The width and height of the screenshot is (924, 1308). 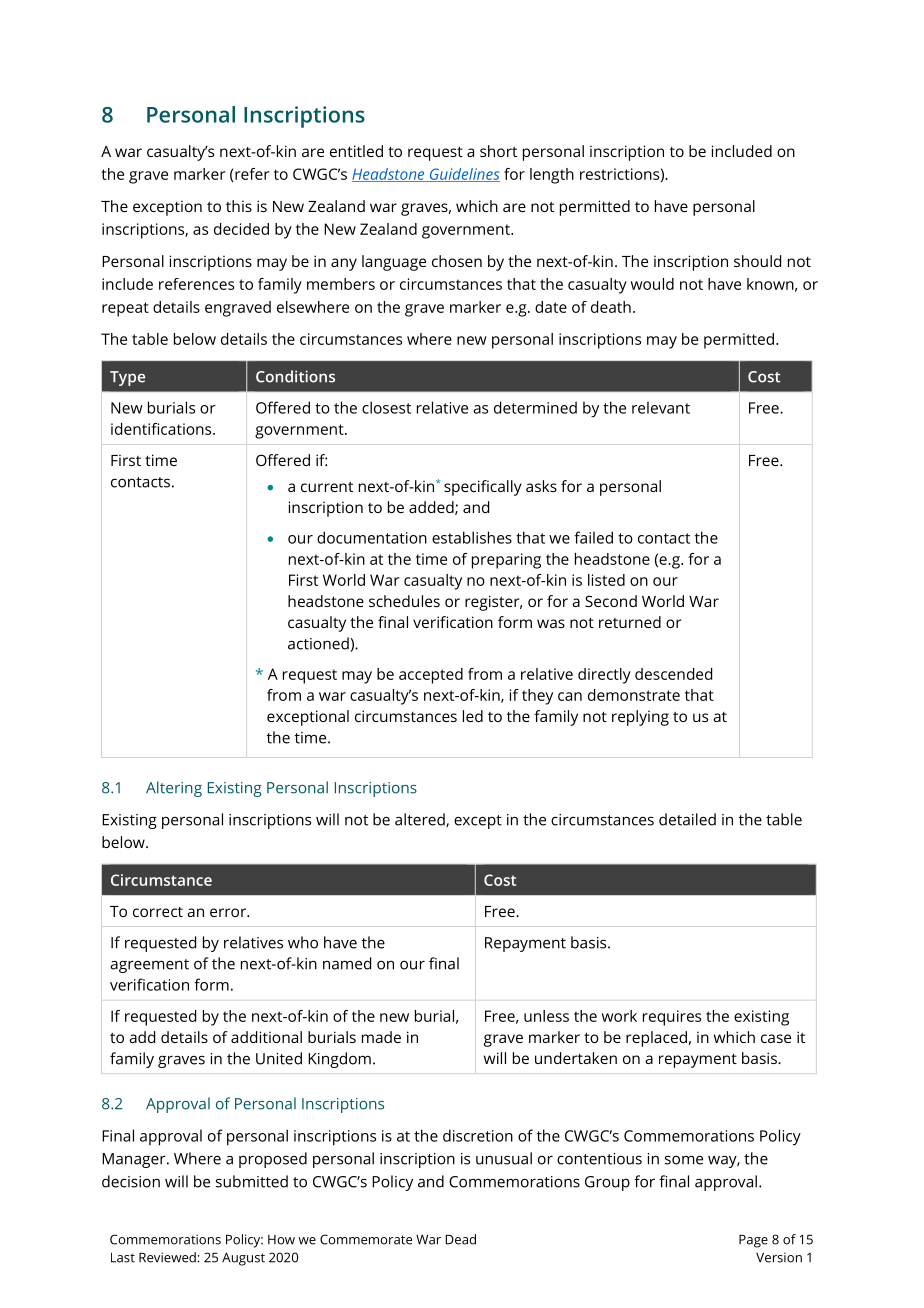 I want to click on should, so click(x=757, y=261).
